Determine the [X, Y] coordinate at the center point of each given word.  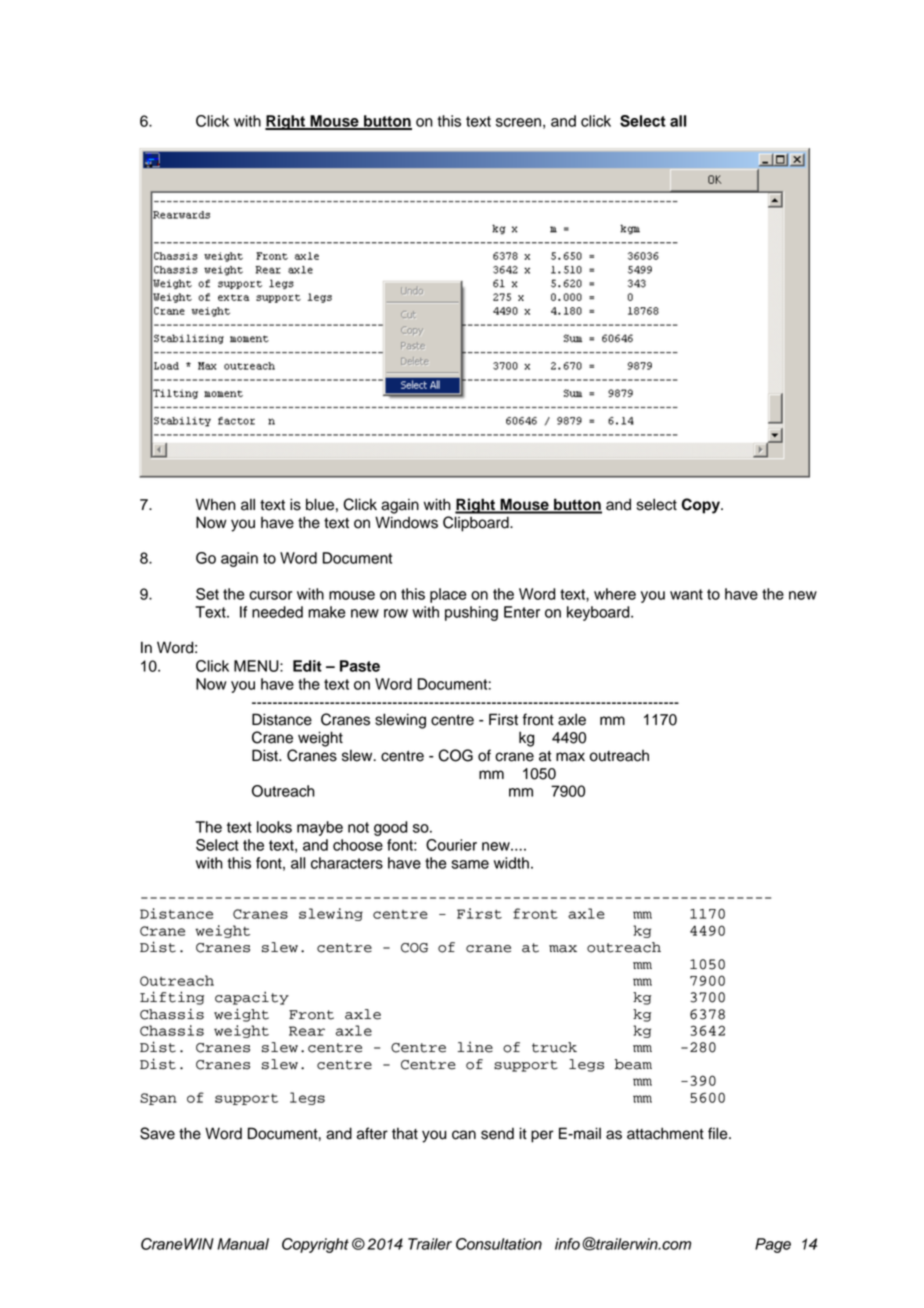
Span [158, 1099]
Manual [243, 1244]
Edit [307, 666]
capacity [252, 998]
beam [633, 1064]
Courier [451, 845]
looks [274, 827]
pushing [471, 613]
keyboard [599, 613]
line [475, 1047]
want [686, 594]
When [216, 504]
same [470, 864]
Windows [406, 522]
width [511, 863]
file [719, 1133]
